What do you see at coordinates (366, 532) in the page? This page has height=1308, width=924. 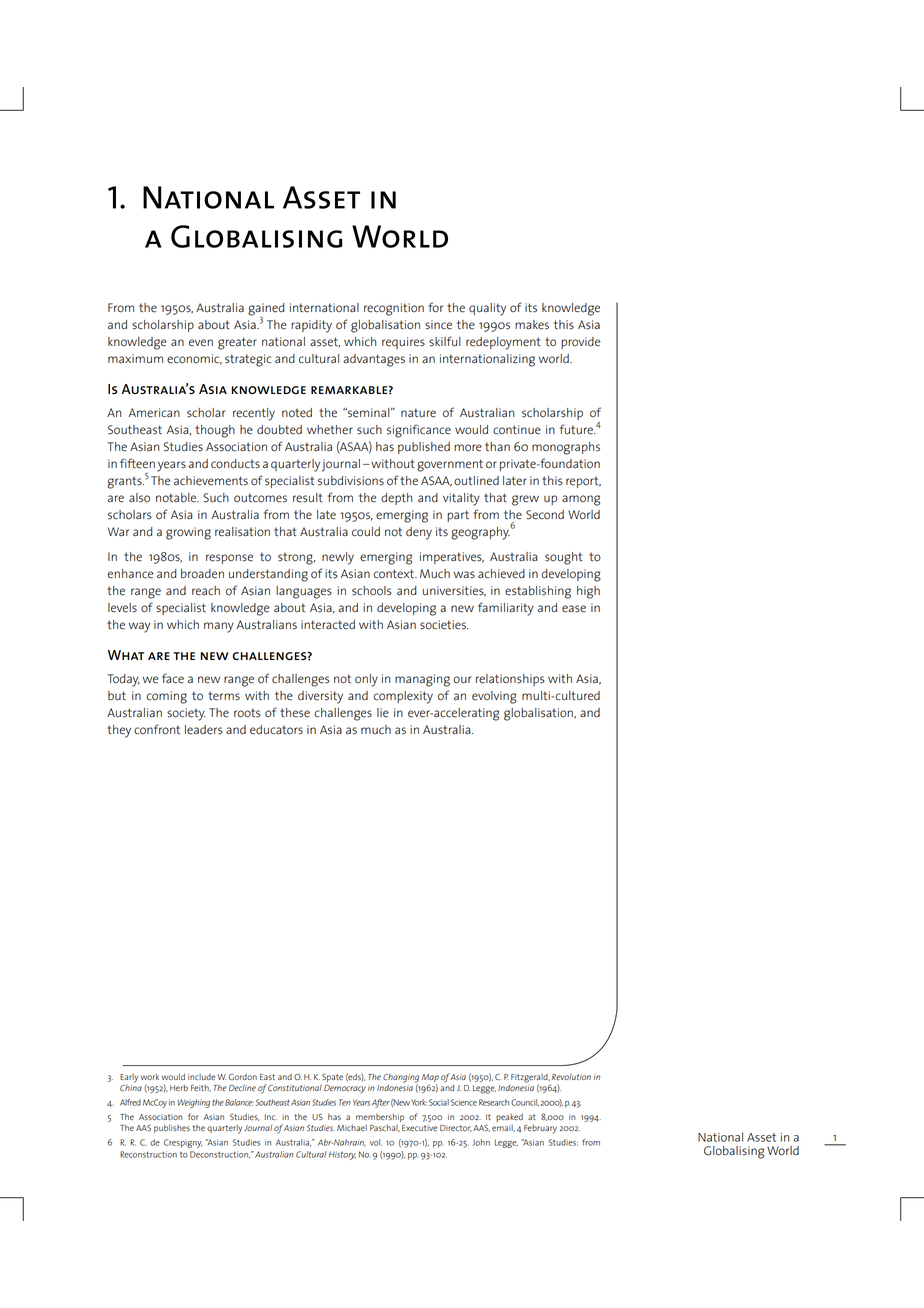 I see `could` at bounding box center [366, 532].
